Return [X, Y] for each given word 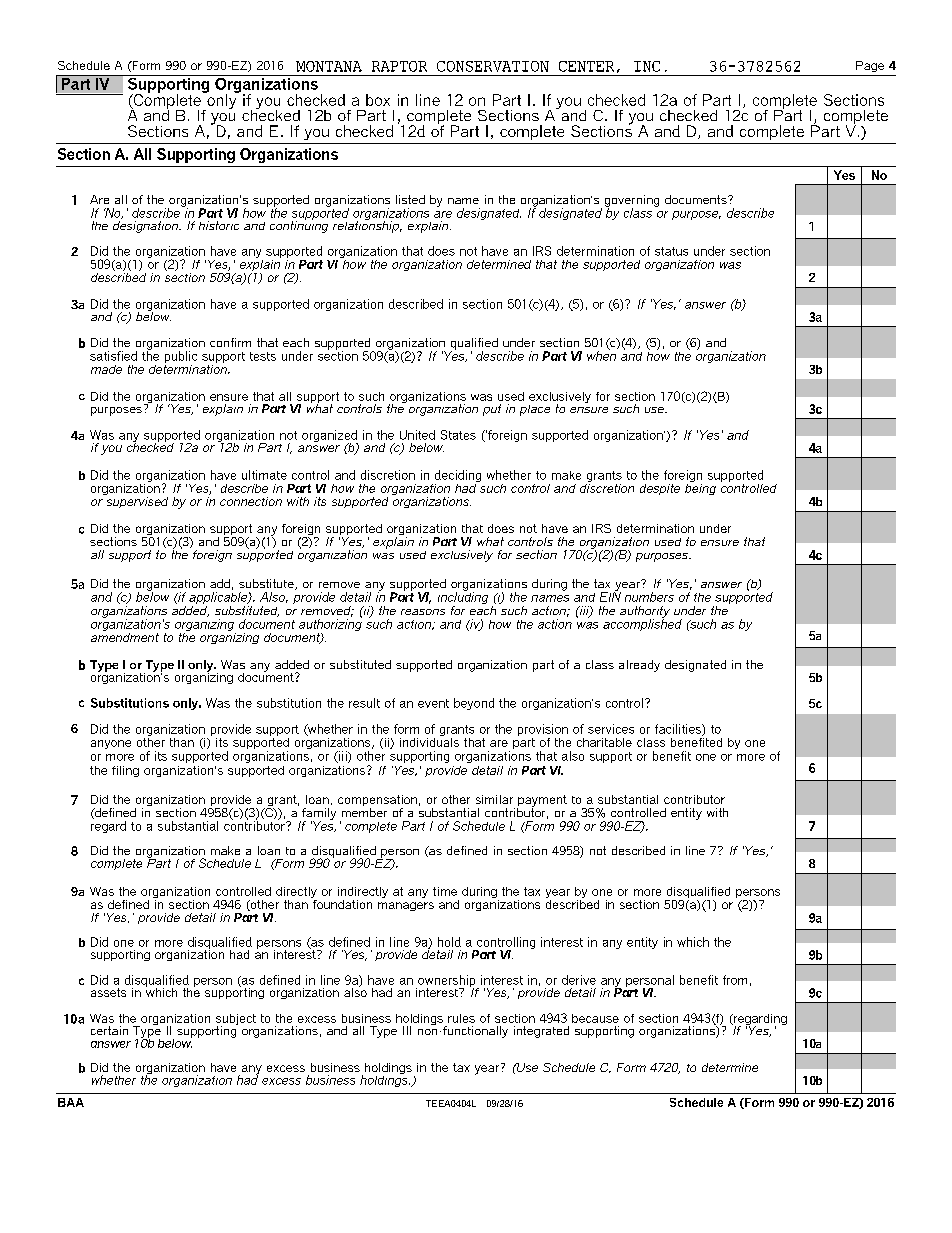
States [458, 435]
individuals [429, 741]
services [611, 729]
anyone [111, 744]
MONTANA [329, 66]
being [700, 488]
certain [109, 1030]
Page [870, 66]
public [181, 358]
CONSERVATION [493, 66]
